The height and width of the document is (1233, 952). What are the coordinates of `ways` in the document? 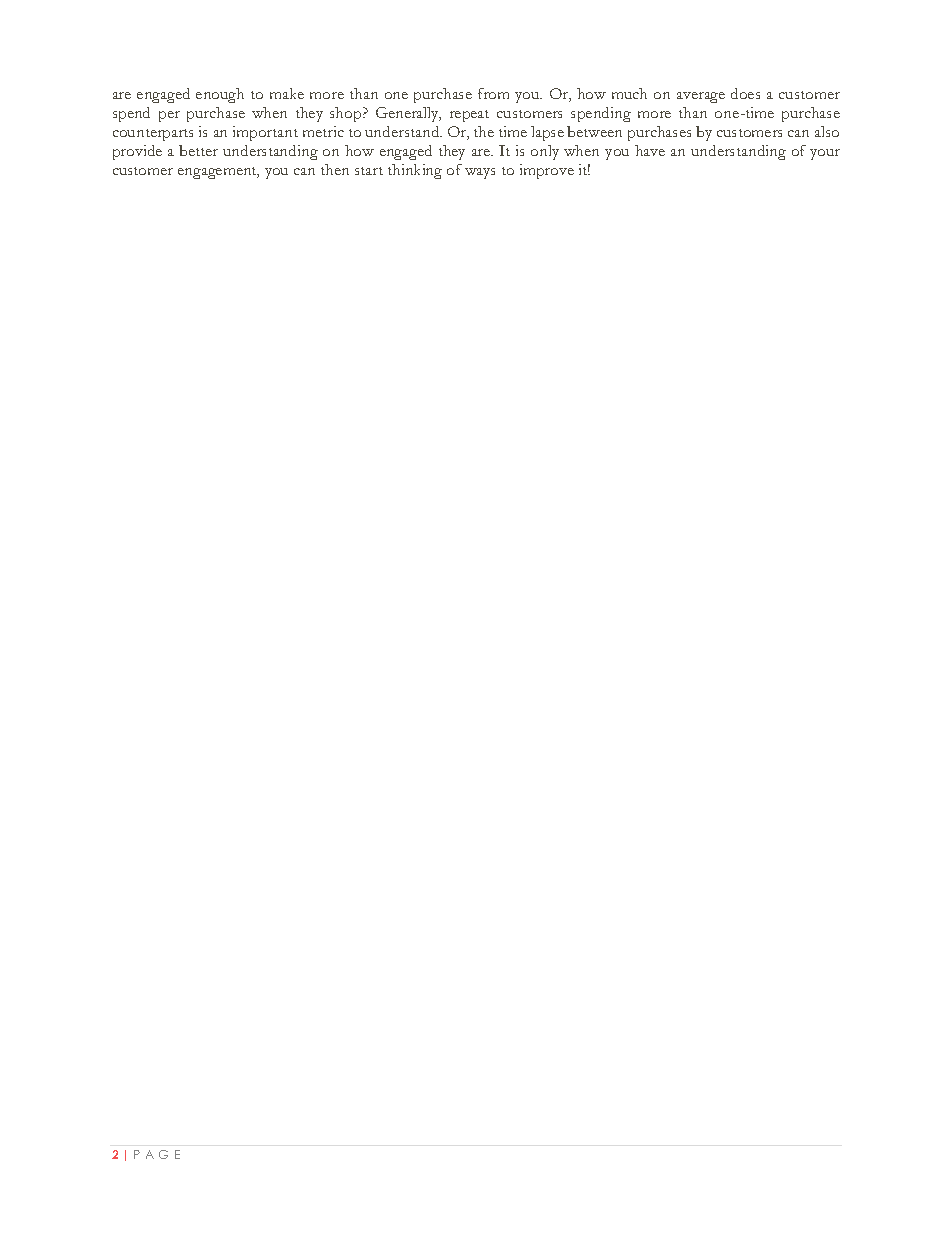 It's located at (480, 173).
